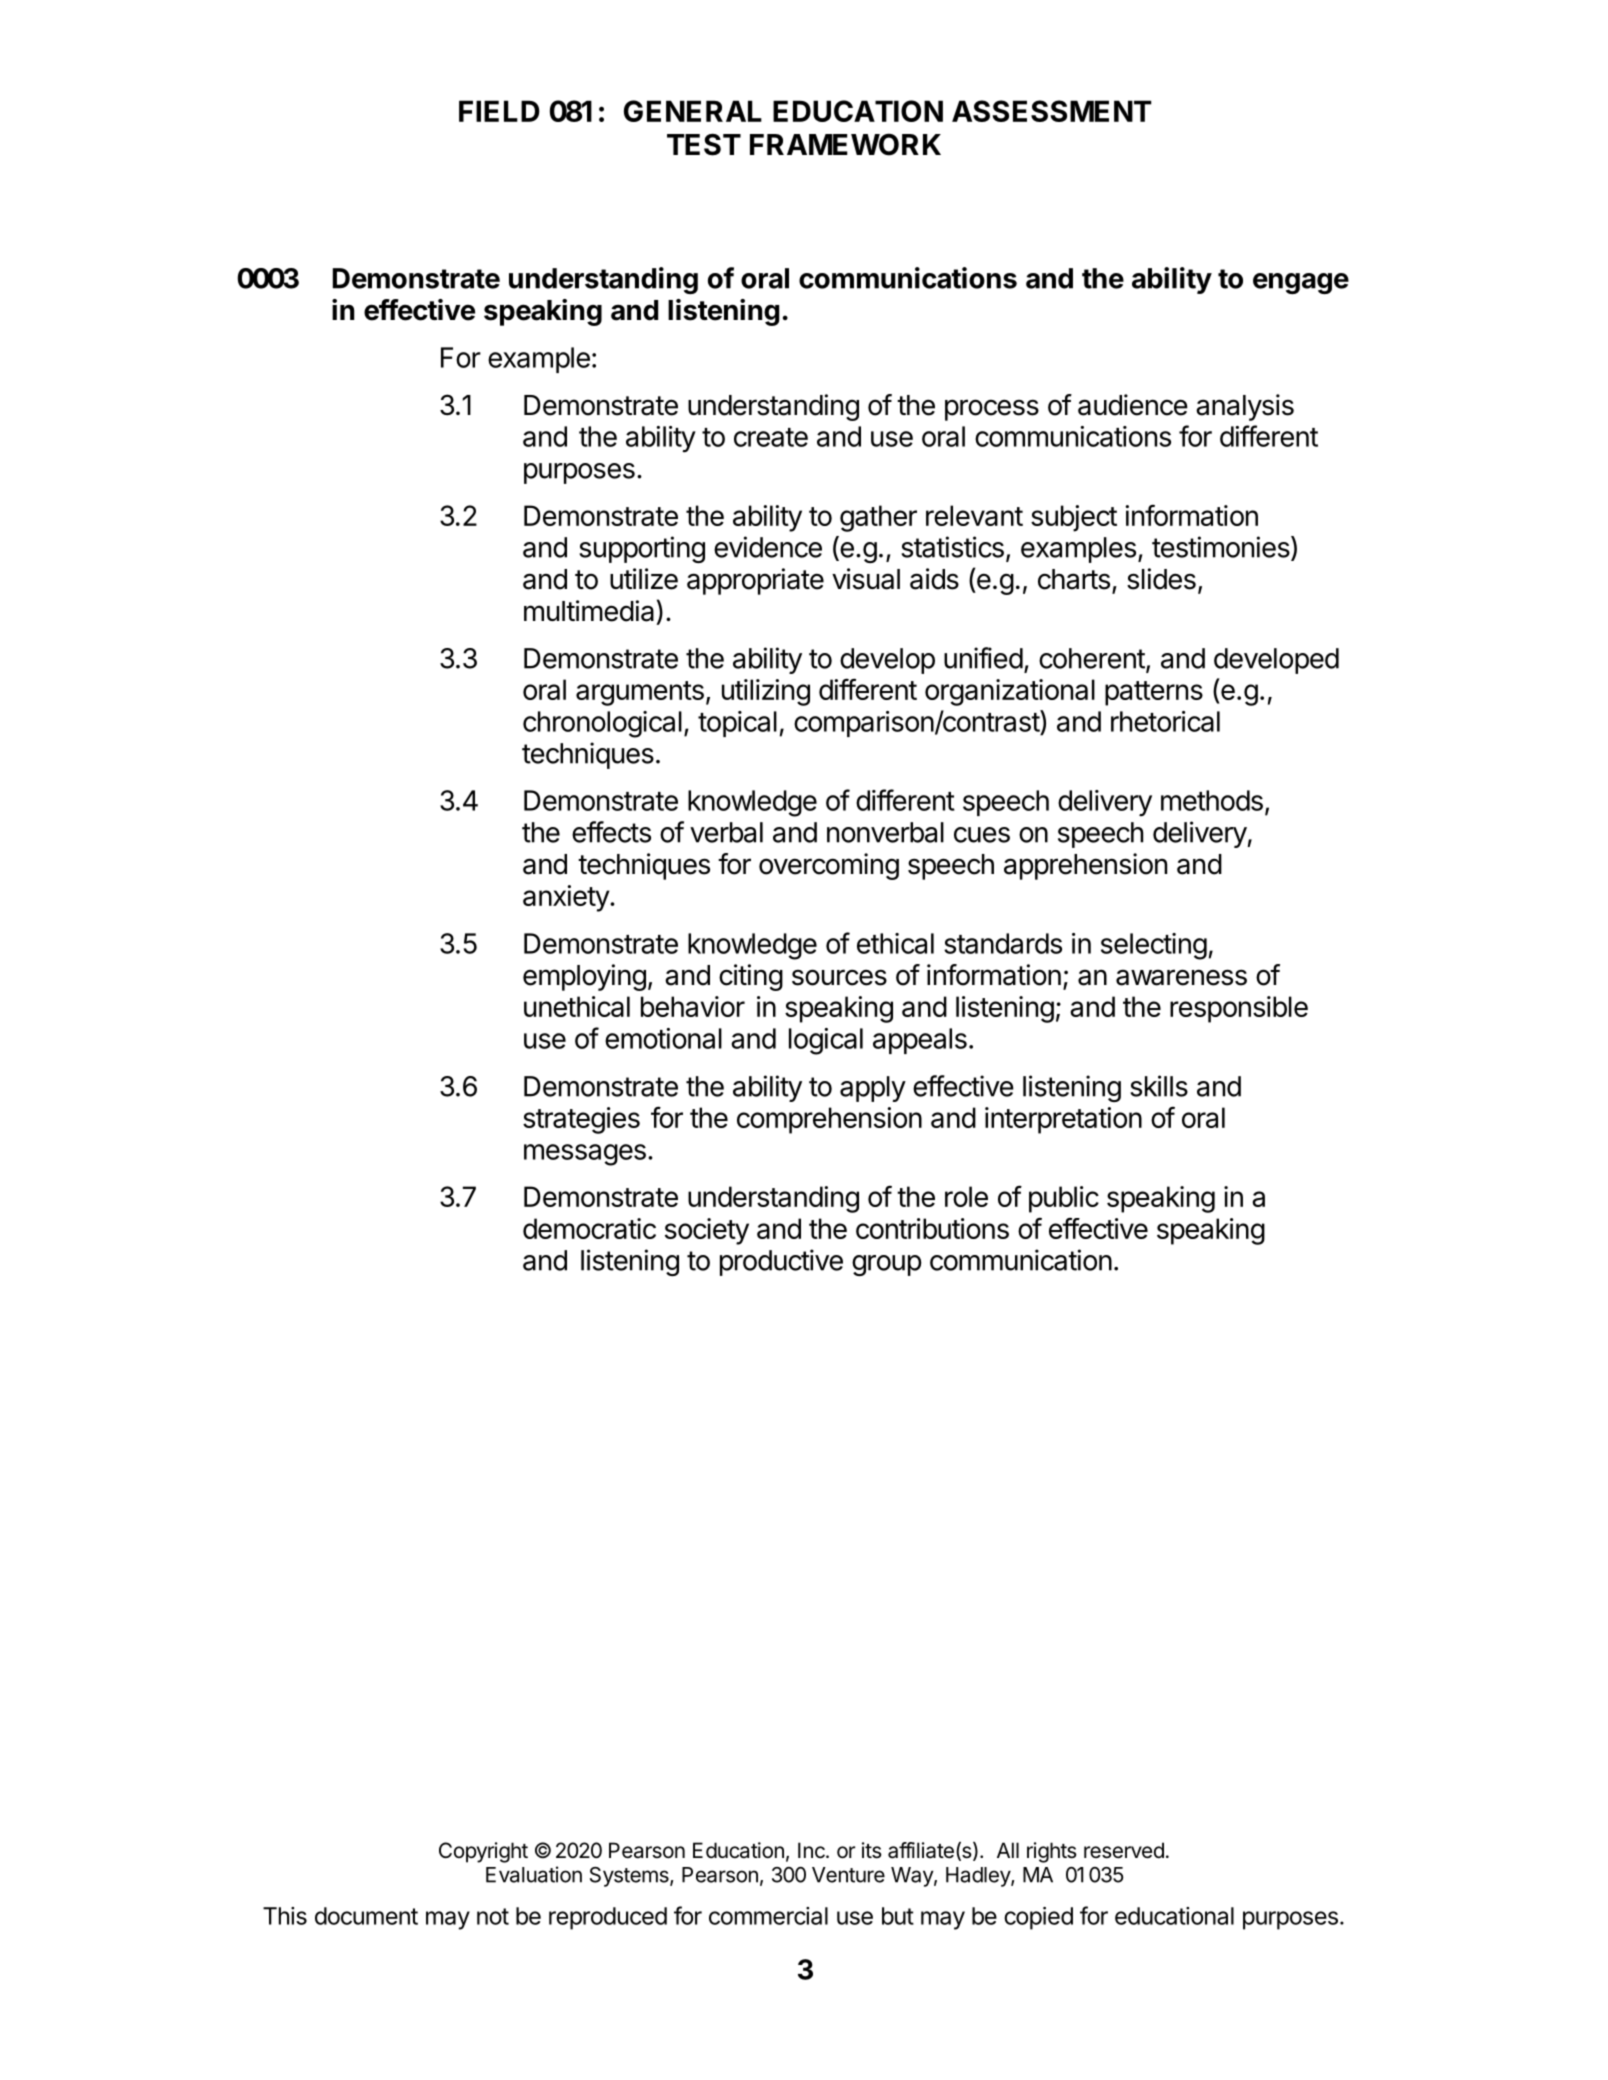  I want to click on ASSESSMENT, so click(1052, 111).
